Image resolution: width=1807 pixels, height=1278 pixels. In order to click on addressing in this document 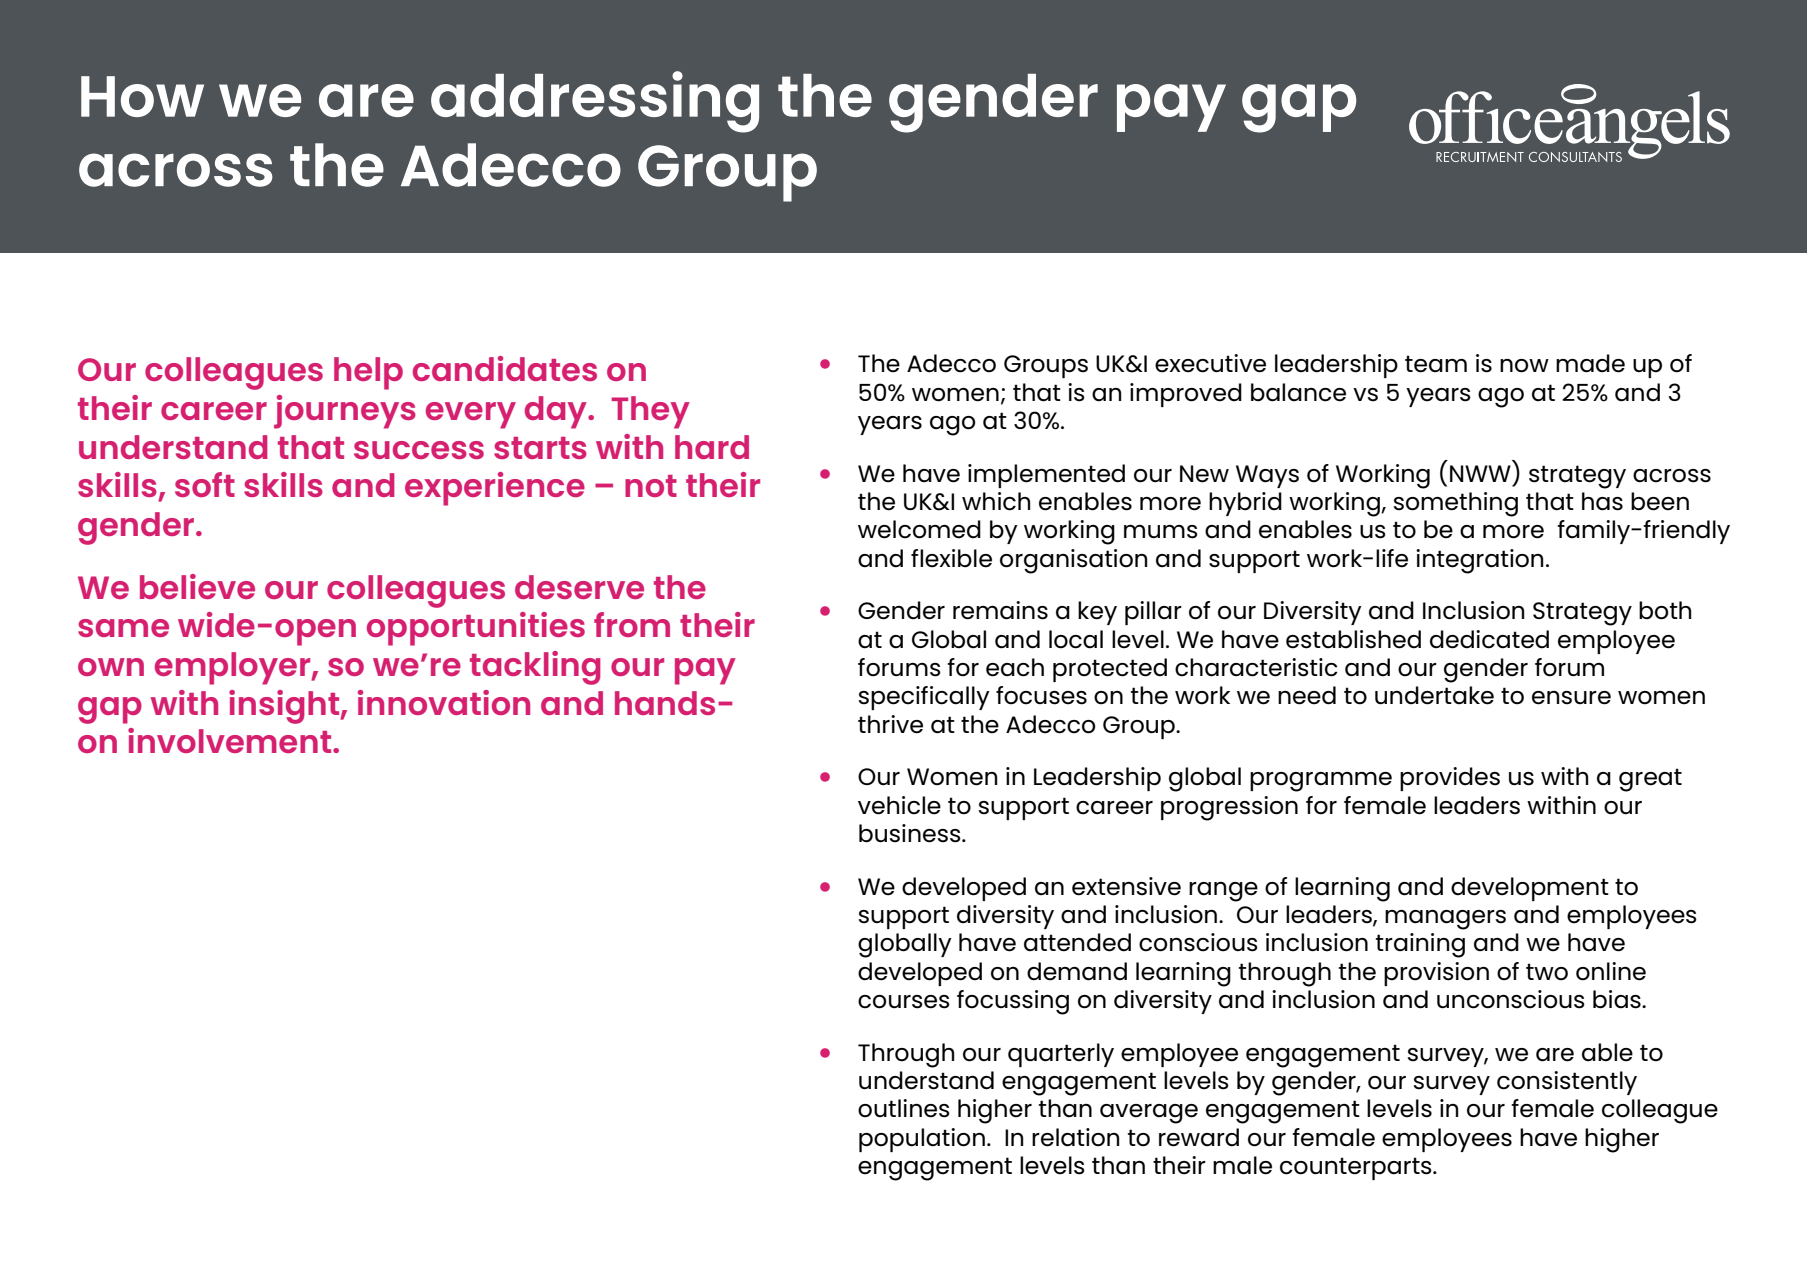, I will do `click(595, 102)`.
